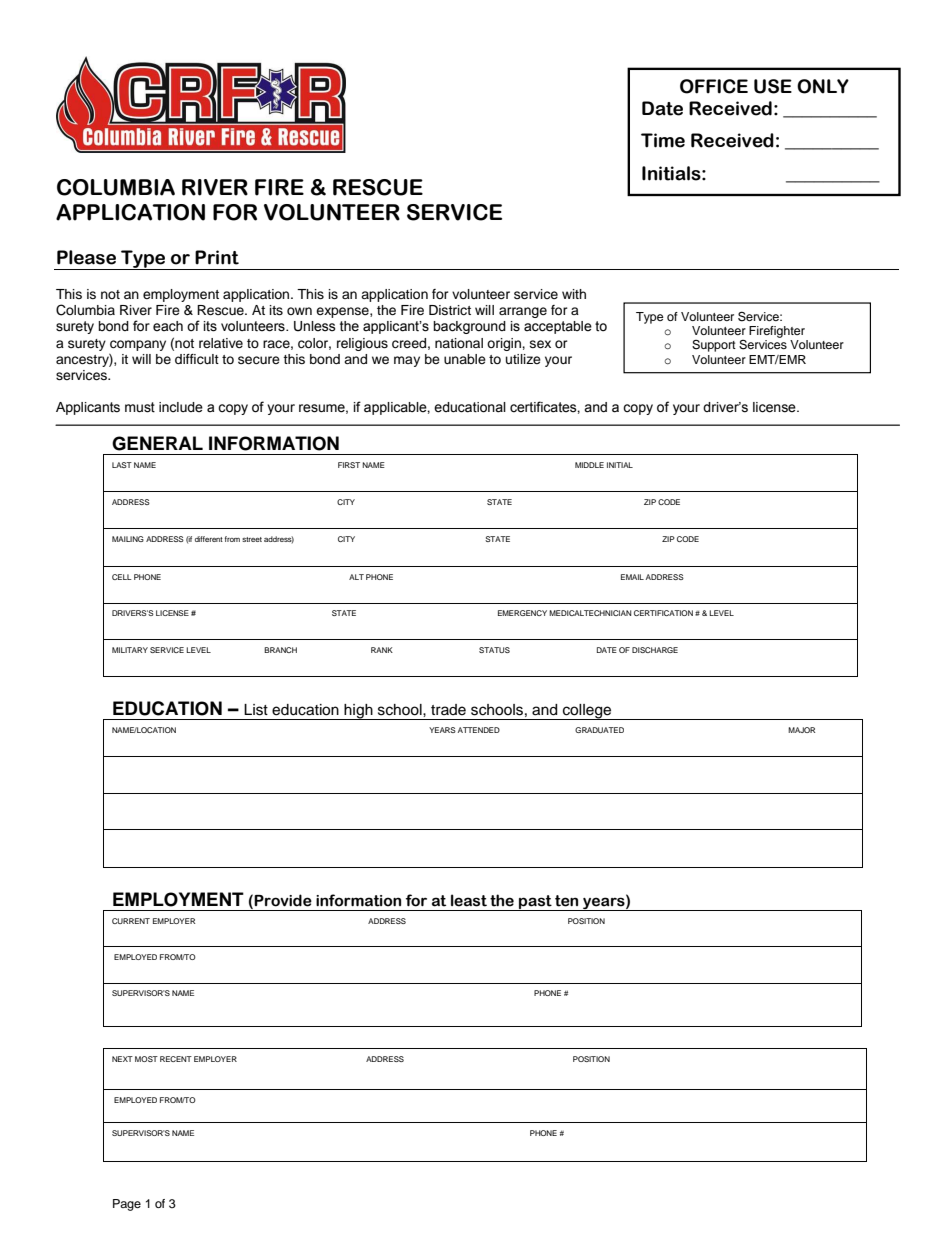 The image size is (952, 1233). What do you see at coordinates (176, 1059) in the page?
I see `RECENT` at bounding box center [176, 1059].
